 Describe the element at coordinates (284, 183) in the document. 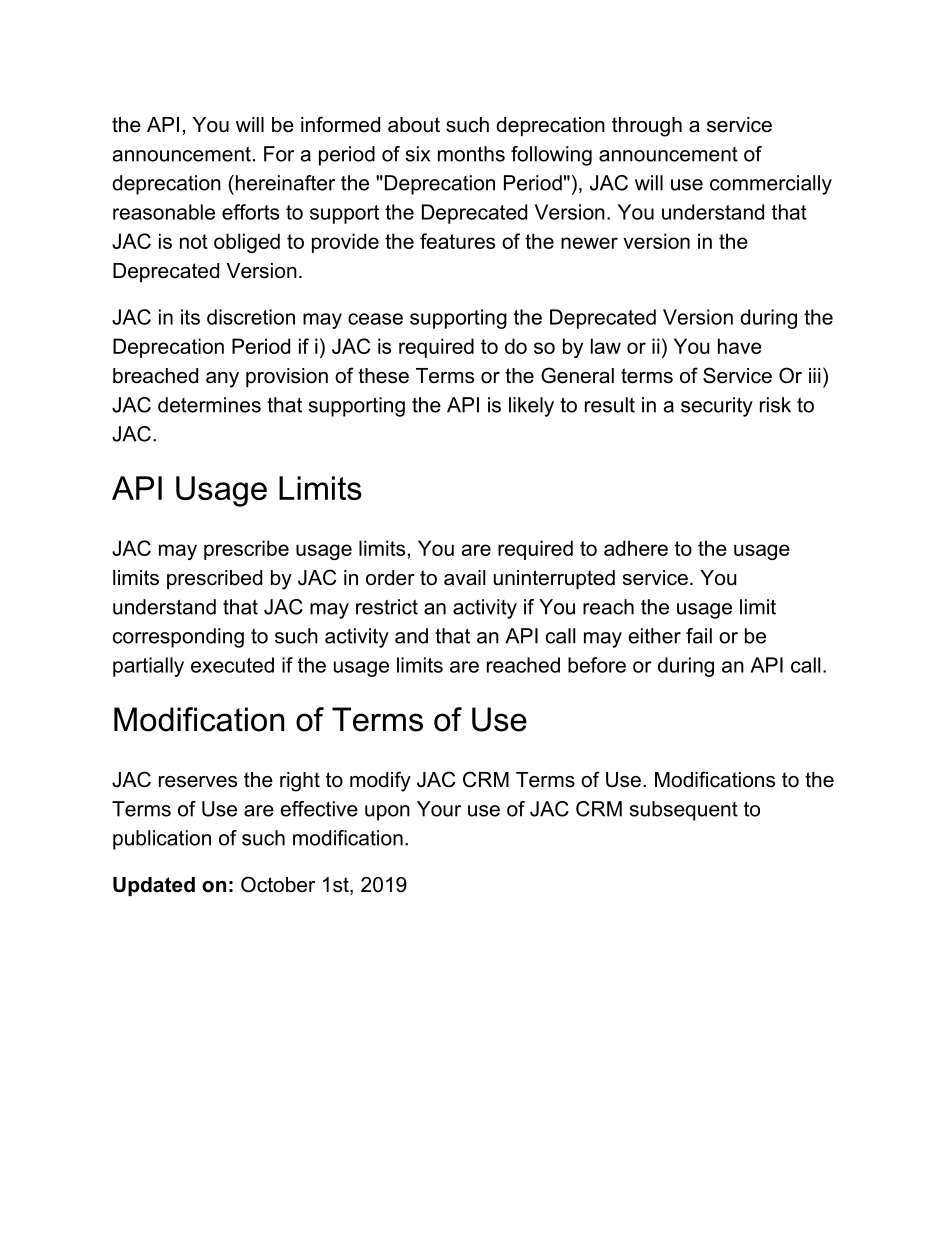

I see `hereinafter` at that location.
